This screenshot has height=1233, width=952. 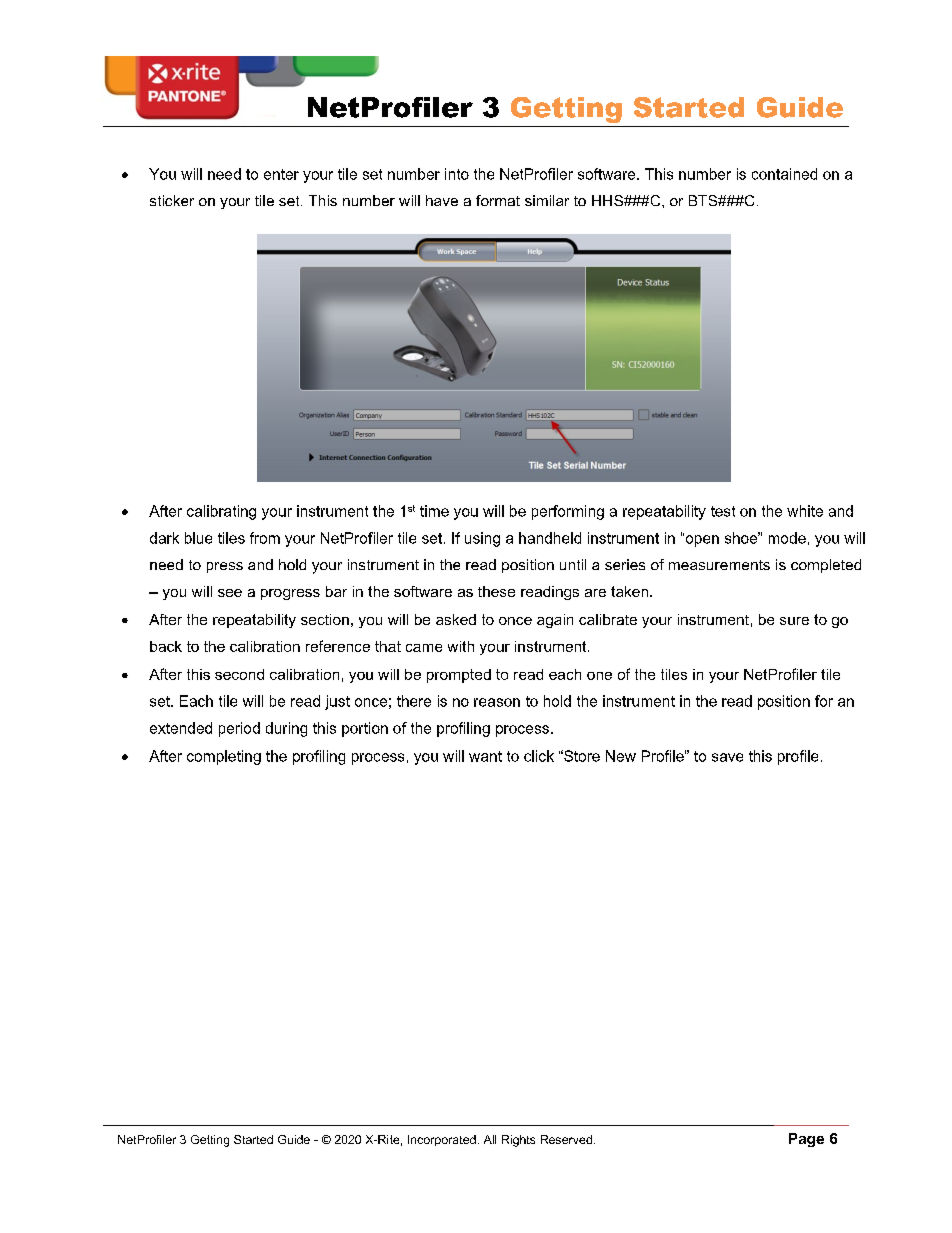 I want to click on with, so click(x=461, y=646).
